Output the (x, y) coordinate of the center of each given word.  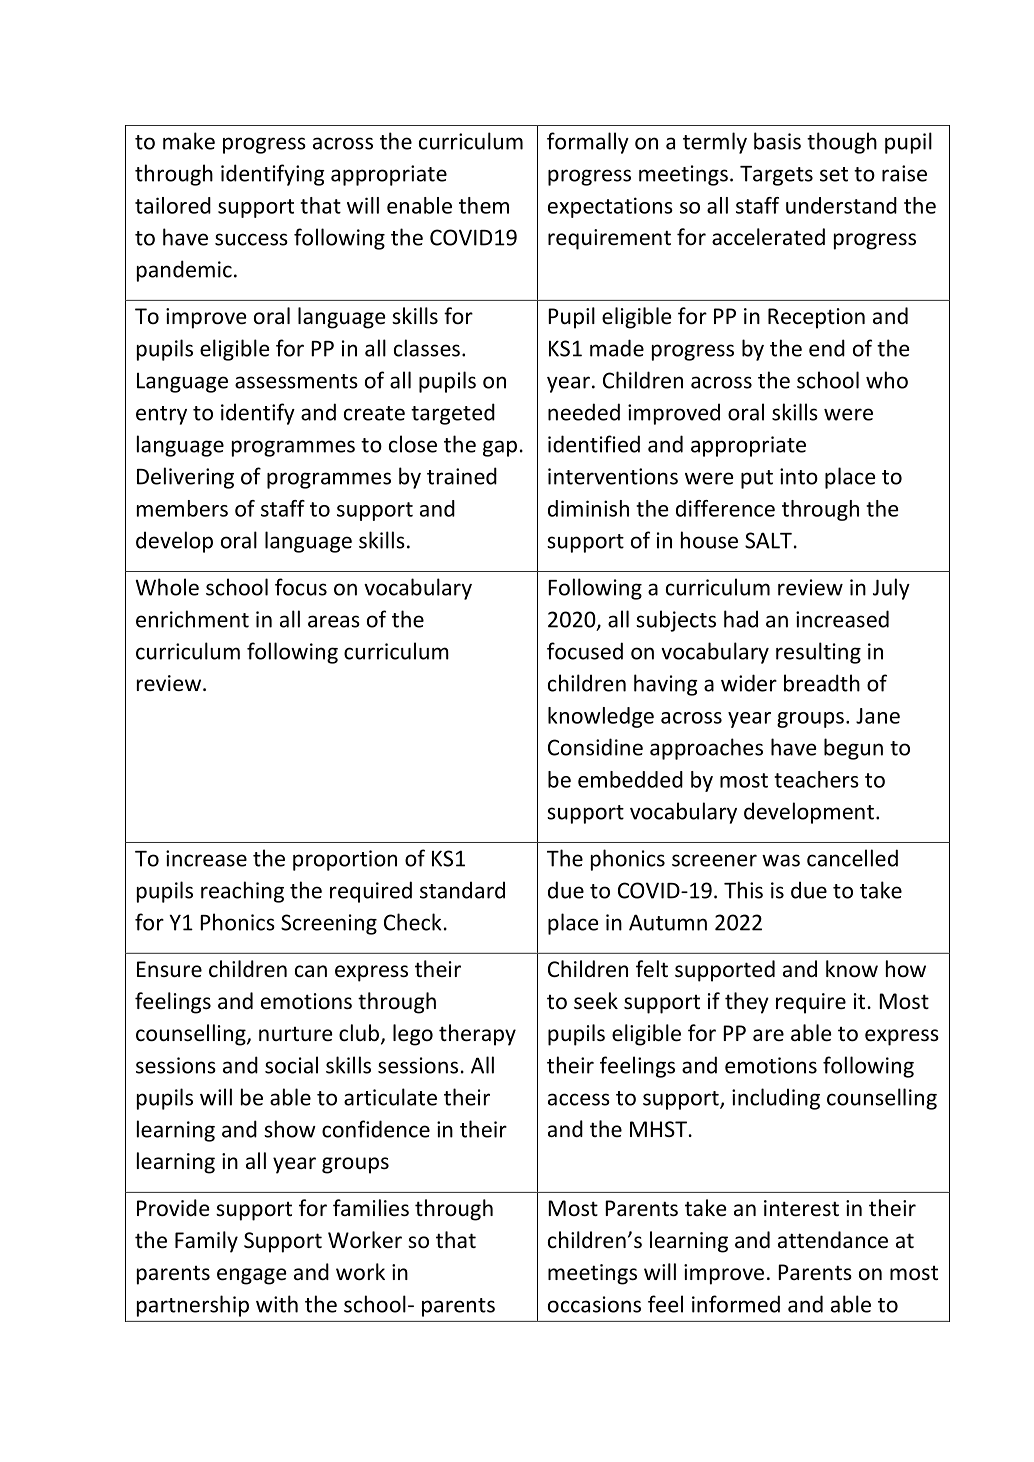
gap (500, 448)
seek (596, 1001)
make (189, 141)
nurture (296, 1034)
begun (853, 749)
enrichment (192, 619)
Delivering (185, 478)
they (747, 1003)
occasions (594, 1304)
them (484, 205)
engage (252, 1276)
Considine (595, 747)
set (834, 174)
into (799, 476)
